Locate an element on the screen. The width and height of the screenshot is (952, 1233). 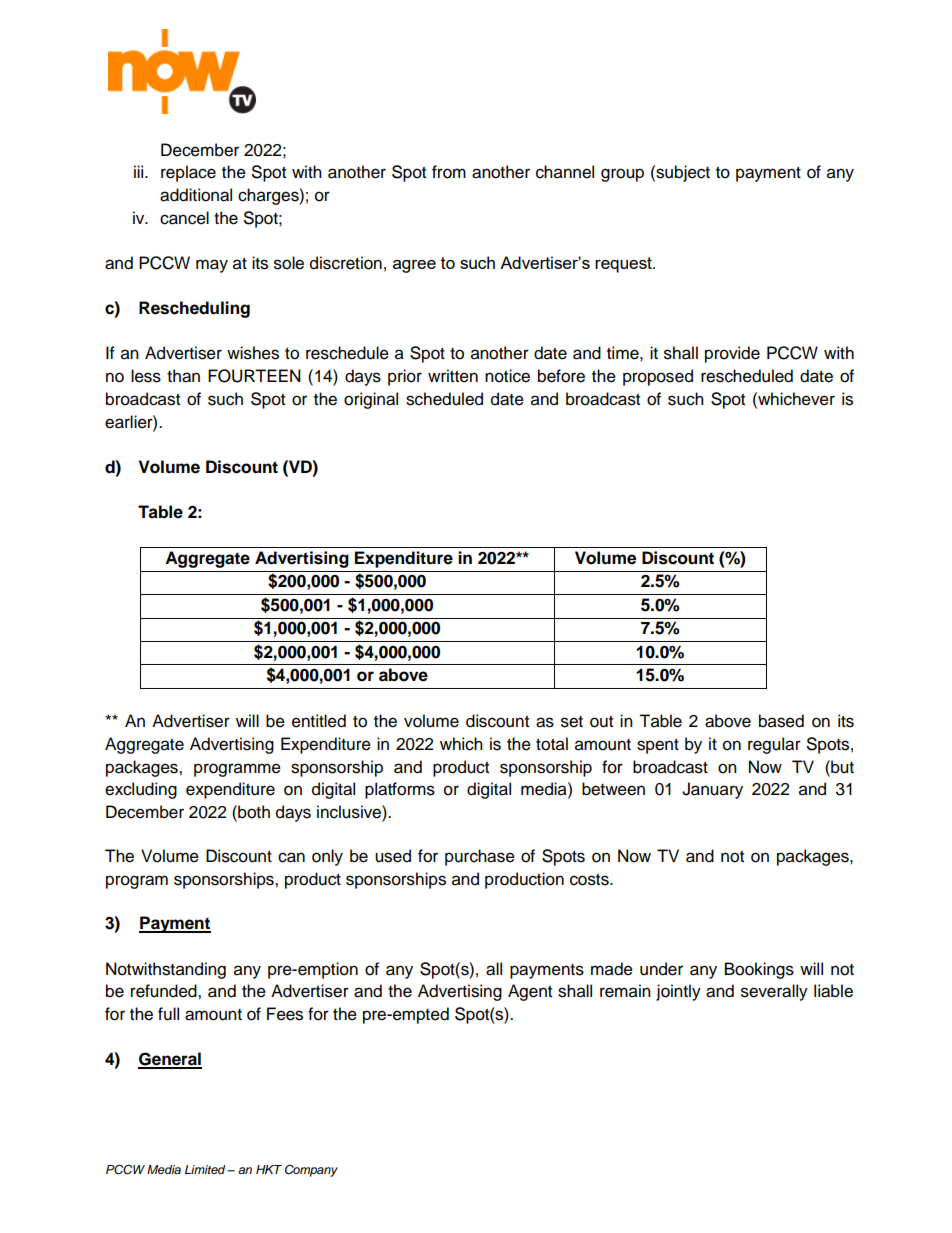
set is located at coordinates (572, 722).
